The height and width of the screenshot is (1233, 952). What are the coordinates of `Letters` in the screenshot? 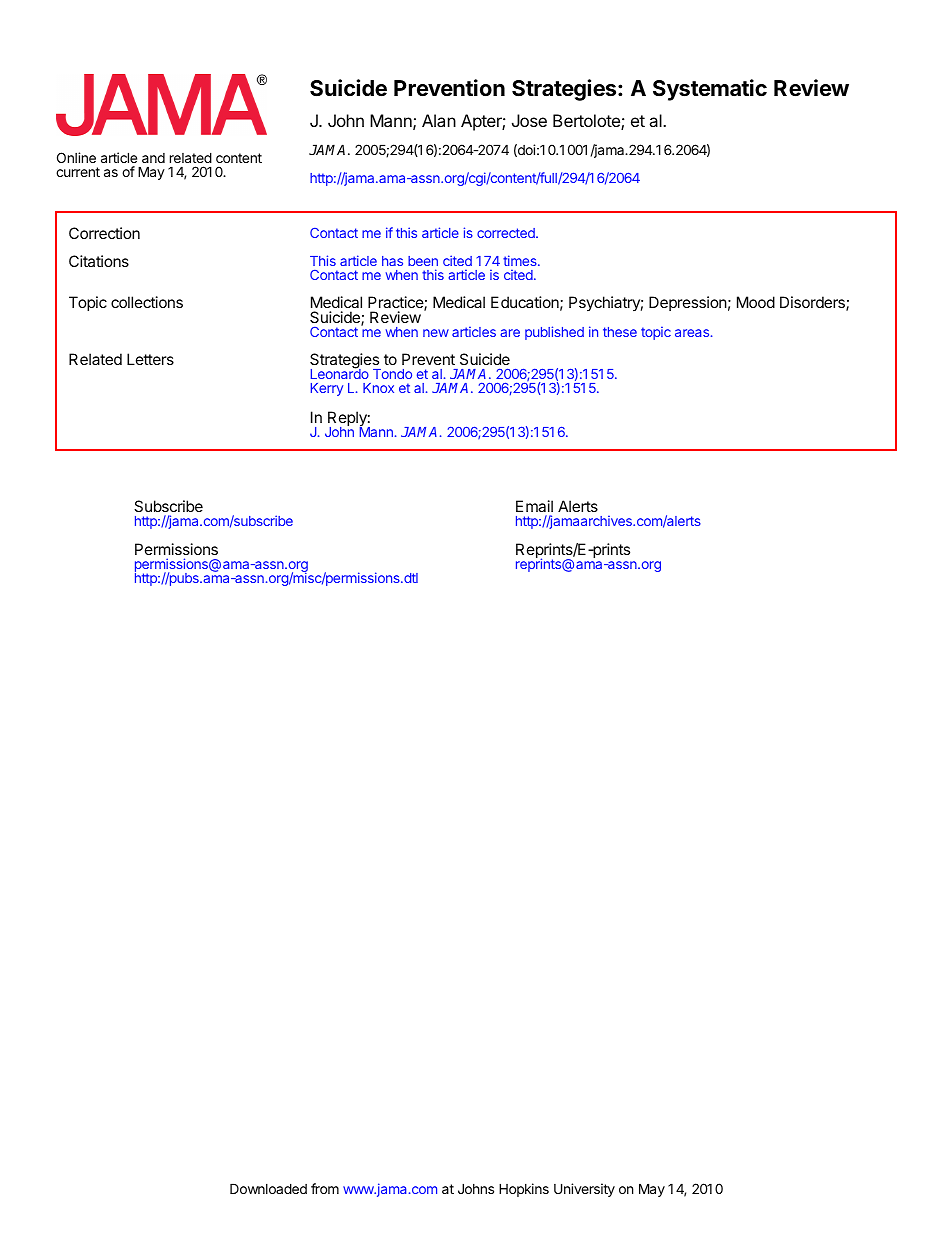 It's located at (150, 359).
